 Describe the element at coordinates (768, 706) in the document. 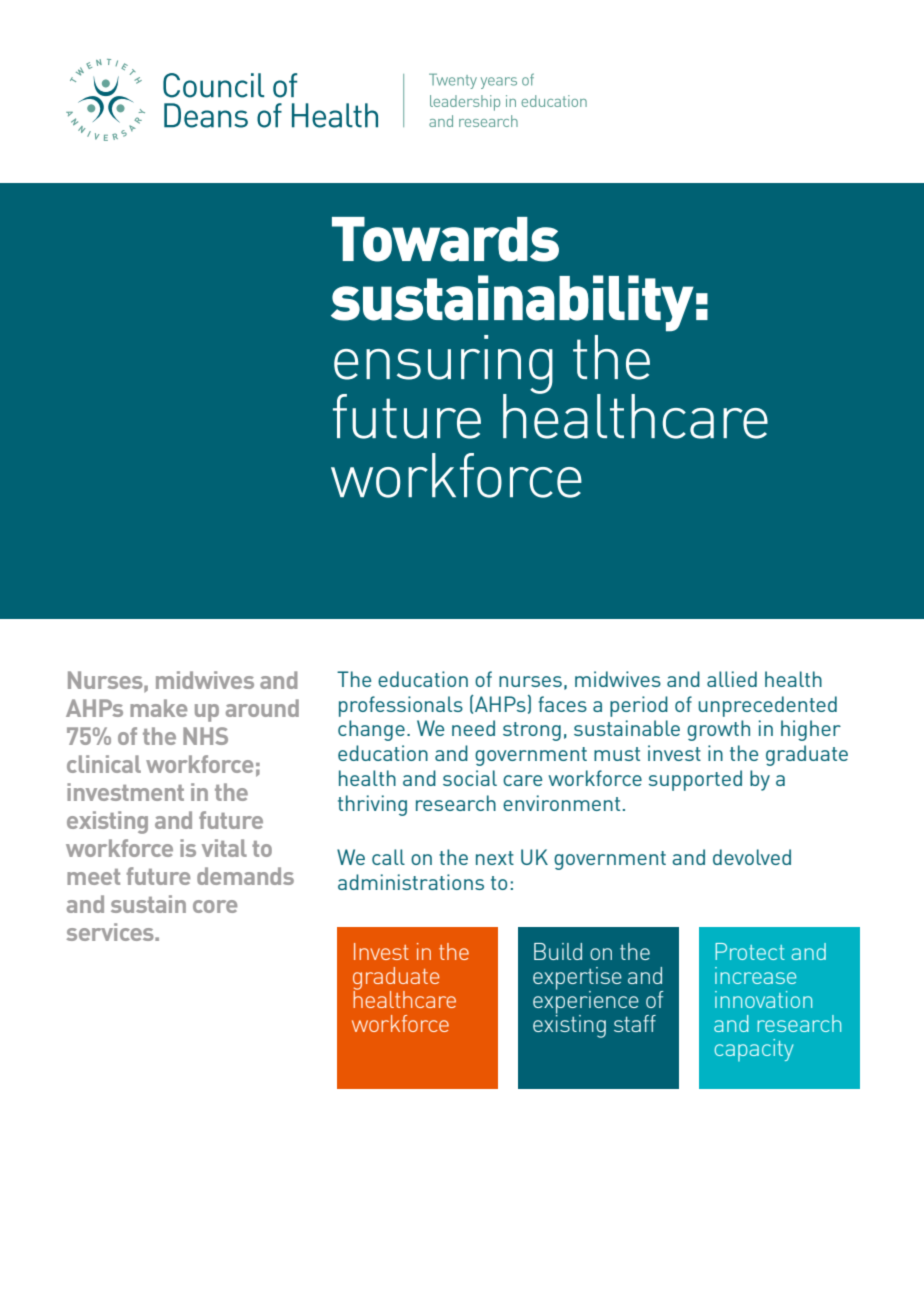

I see `unprecedented` at that location.
